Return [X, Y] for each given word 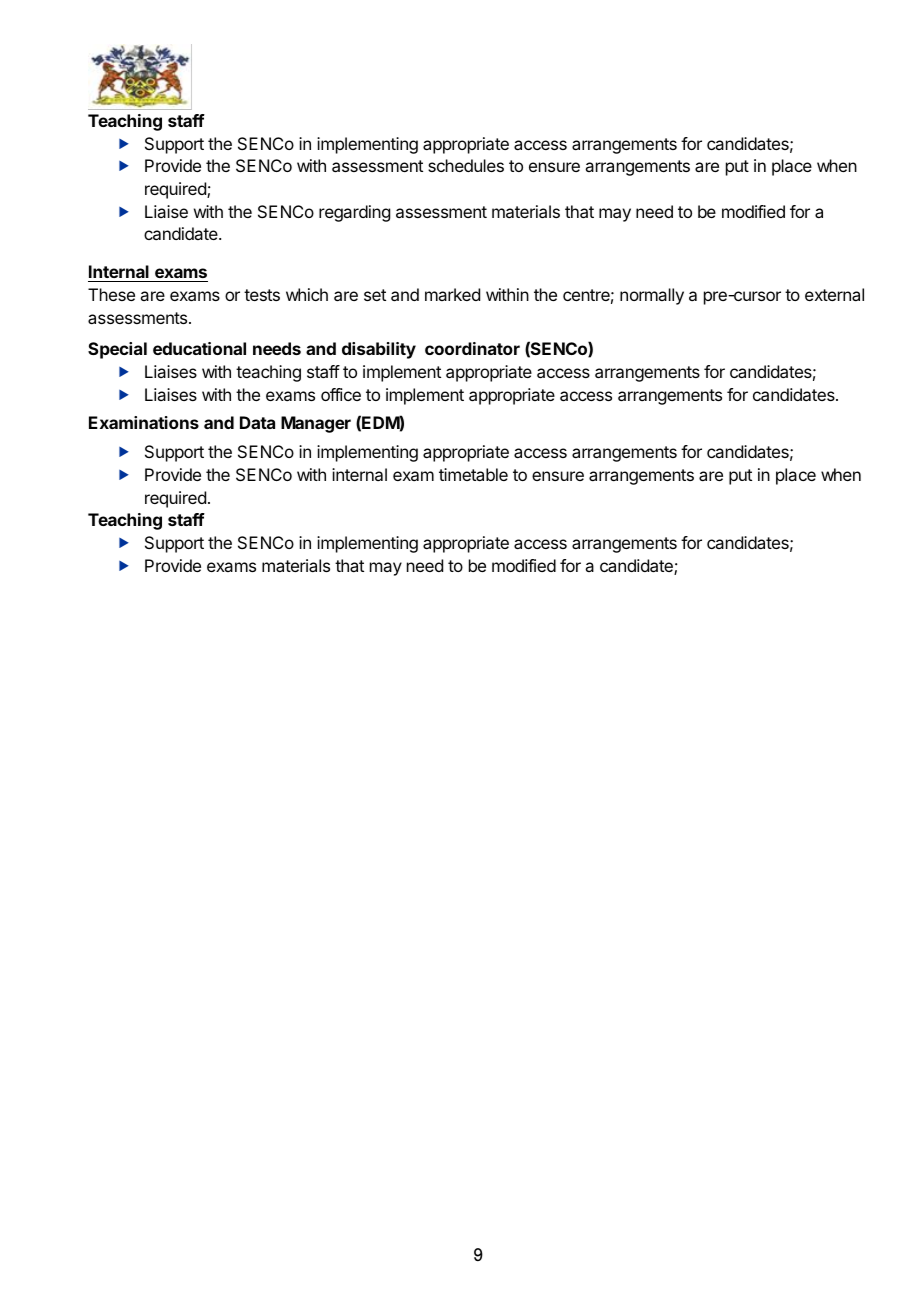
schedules [466, 165]
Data [257, 422]
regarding [354, 213]
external [834, 294]
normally [652, 296]
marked [452, 294]
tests [262, 295]
